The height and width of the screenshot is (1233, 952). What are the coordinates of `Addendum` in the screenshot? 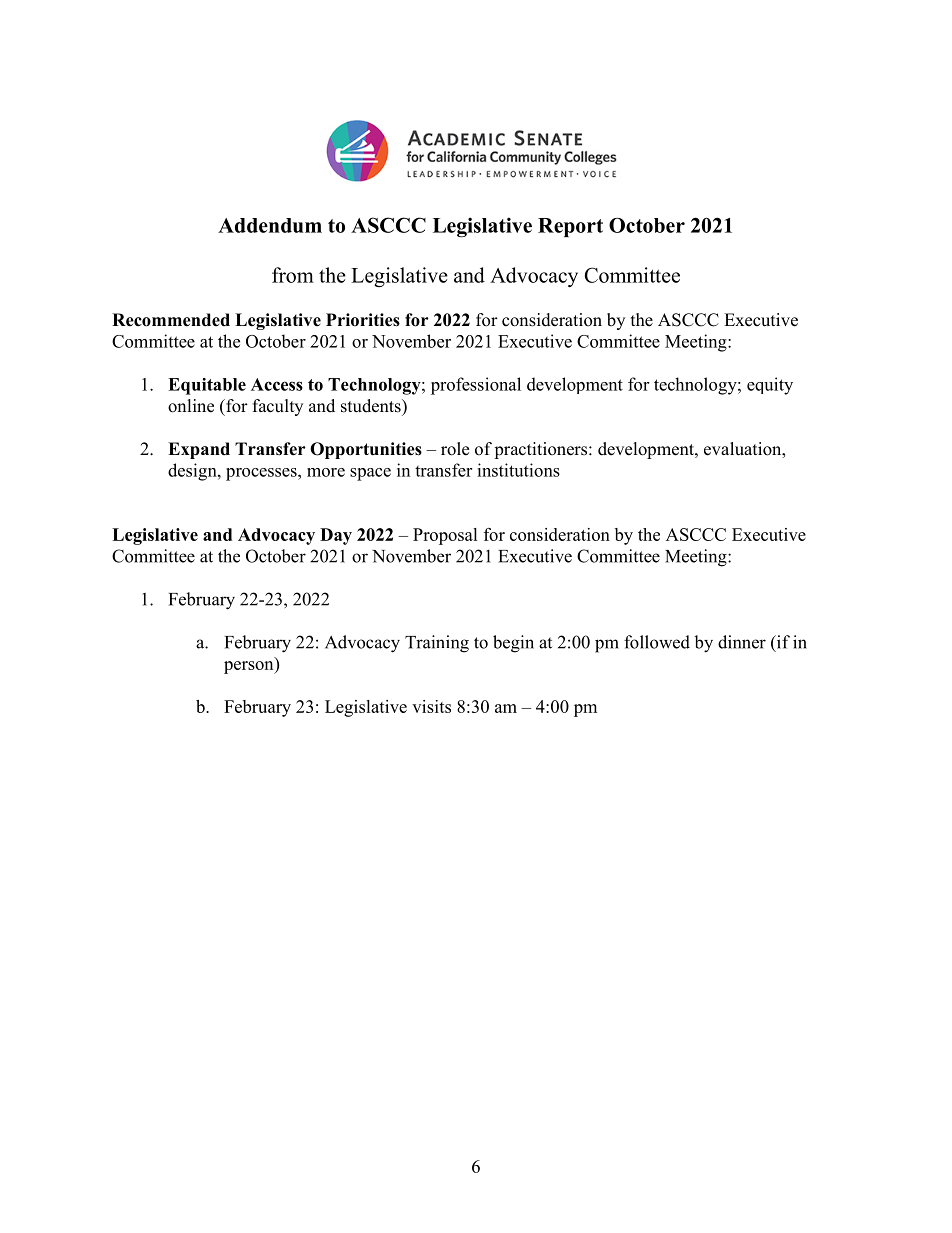 It's located at (270, 225).
